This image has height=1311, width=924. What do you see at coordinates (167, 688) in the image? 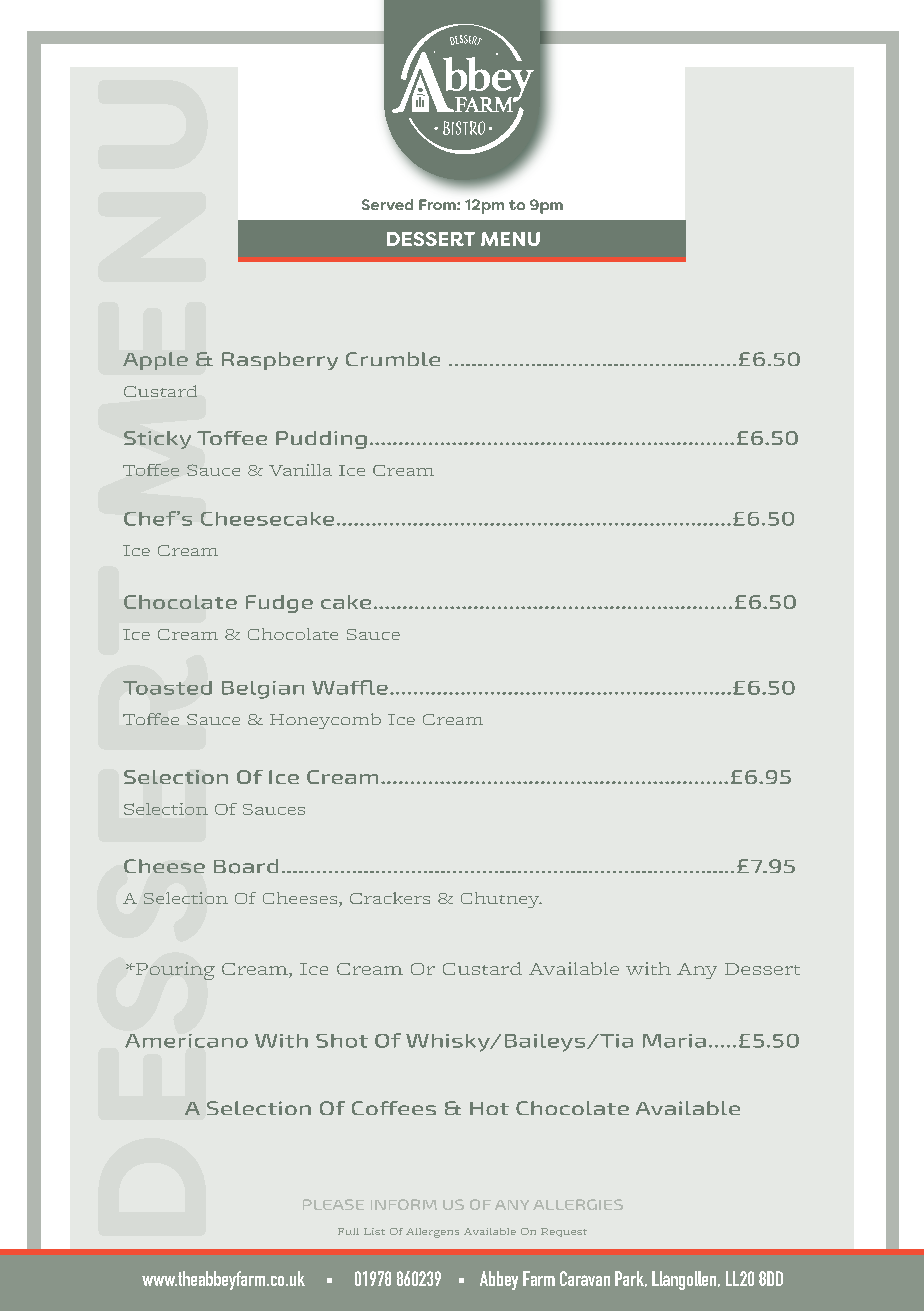
I see `Toasted` at bounding box center [167, 688].
